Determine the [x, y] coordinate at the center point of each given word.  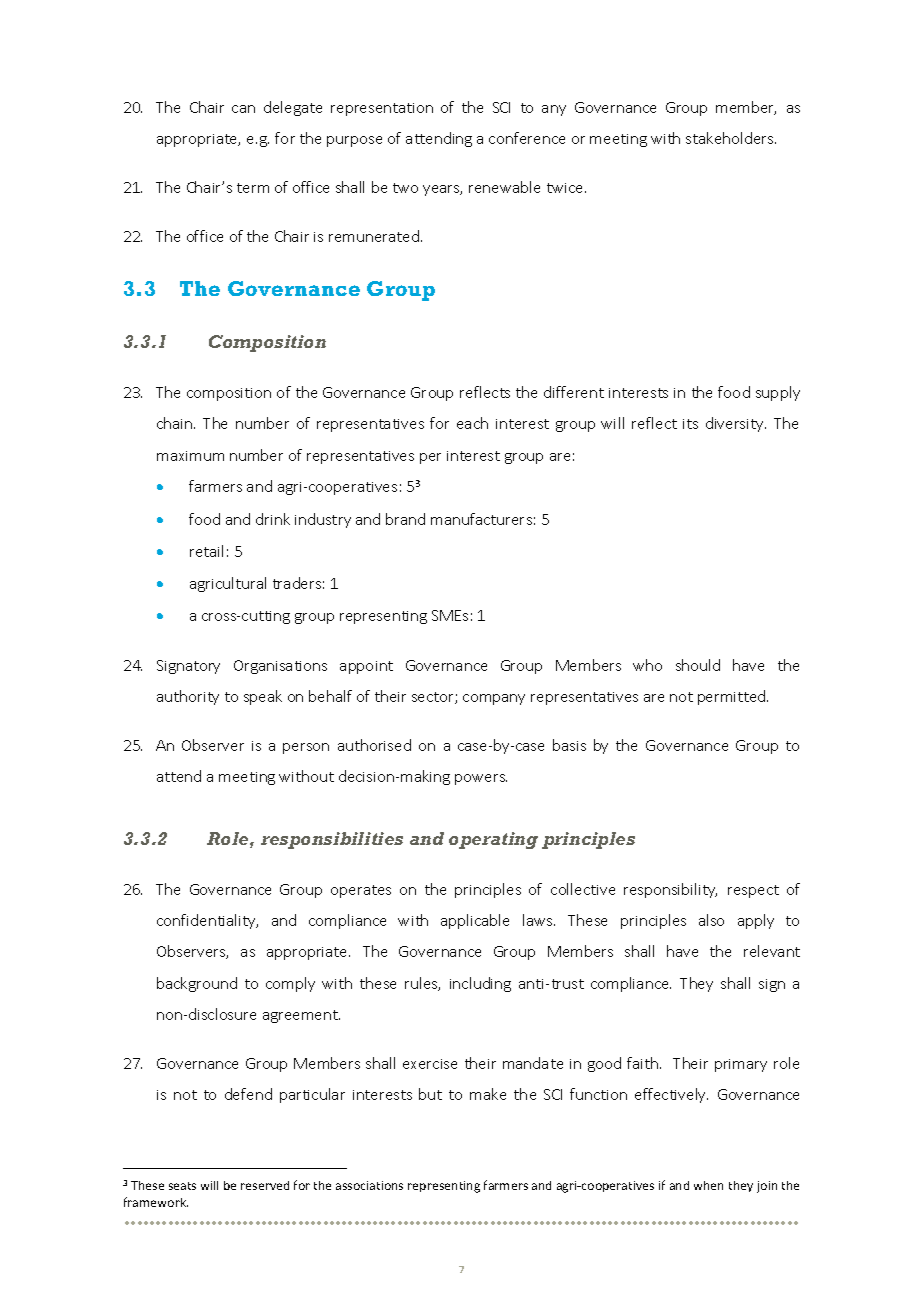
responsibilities [332, 840]
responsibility [670, 890]
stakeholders [731, 138]
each [472, 423]
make [488, 1094]
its [690, 424]
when [708, 1185]
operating [493, 840]
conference [527, 138]
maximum [190, 456]
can [243, 109]
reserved [265, 1185]
